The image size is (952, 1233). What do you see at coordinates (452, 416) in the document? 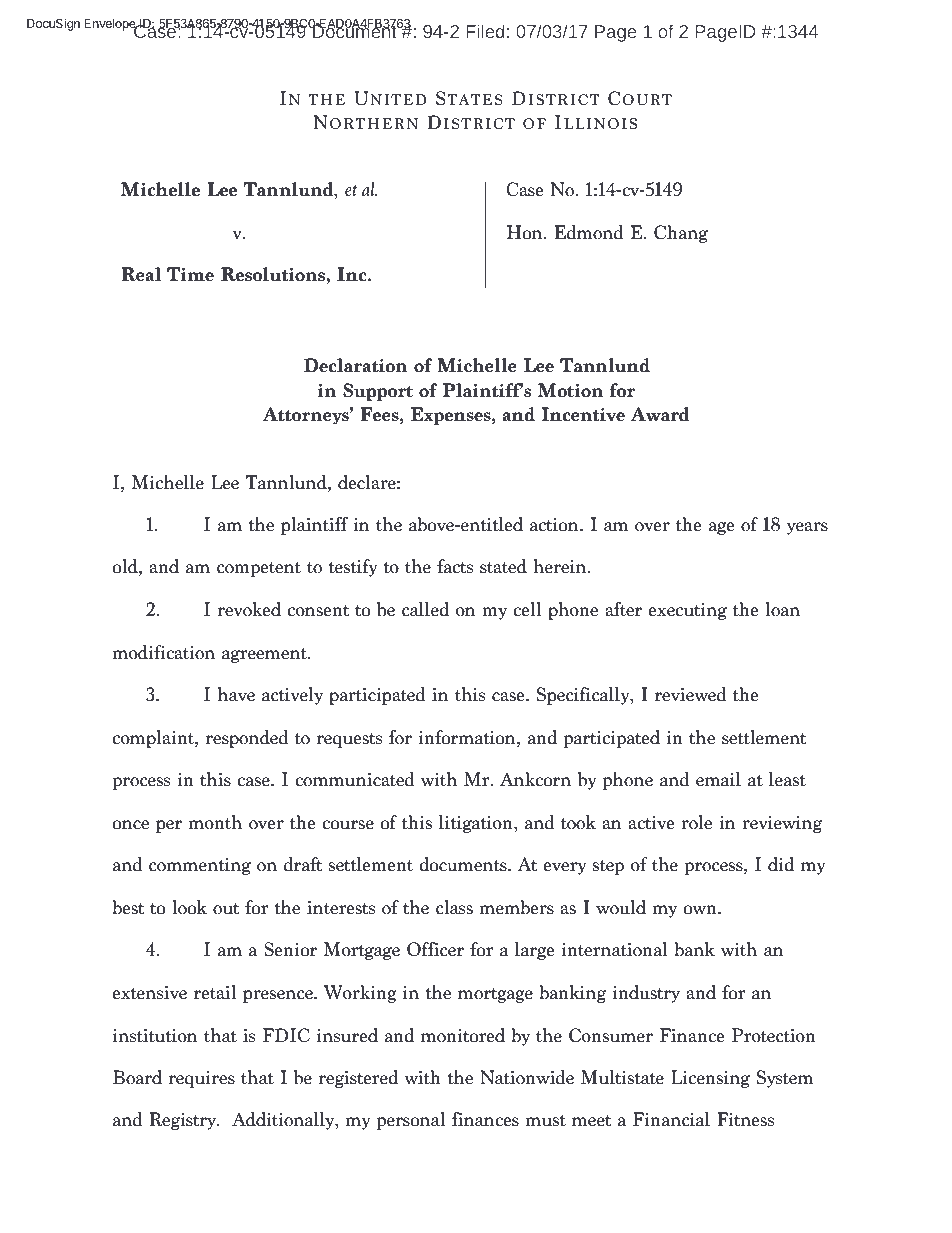
I see `Expenses` at bounding box center [452, 416].
